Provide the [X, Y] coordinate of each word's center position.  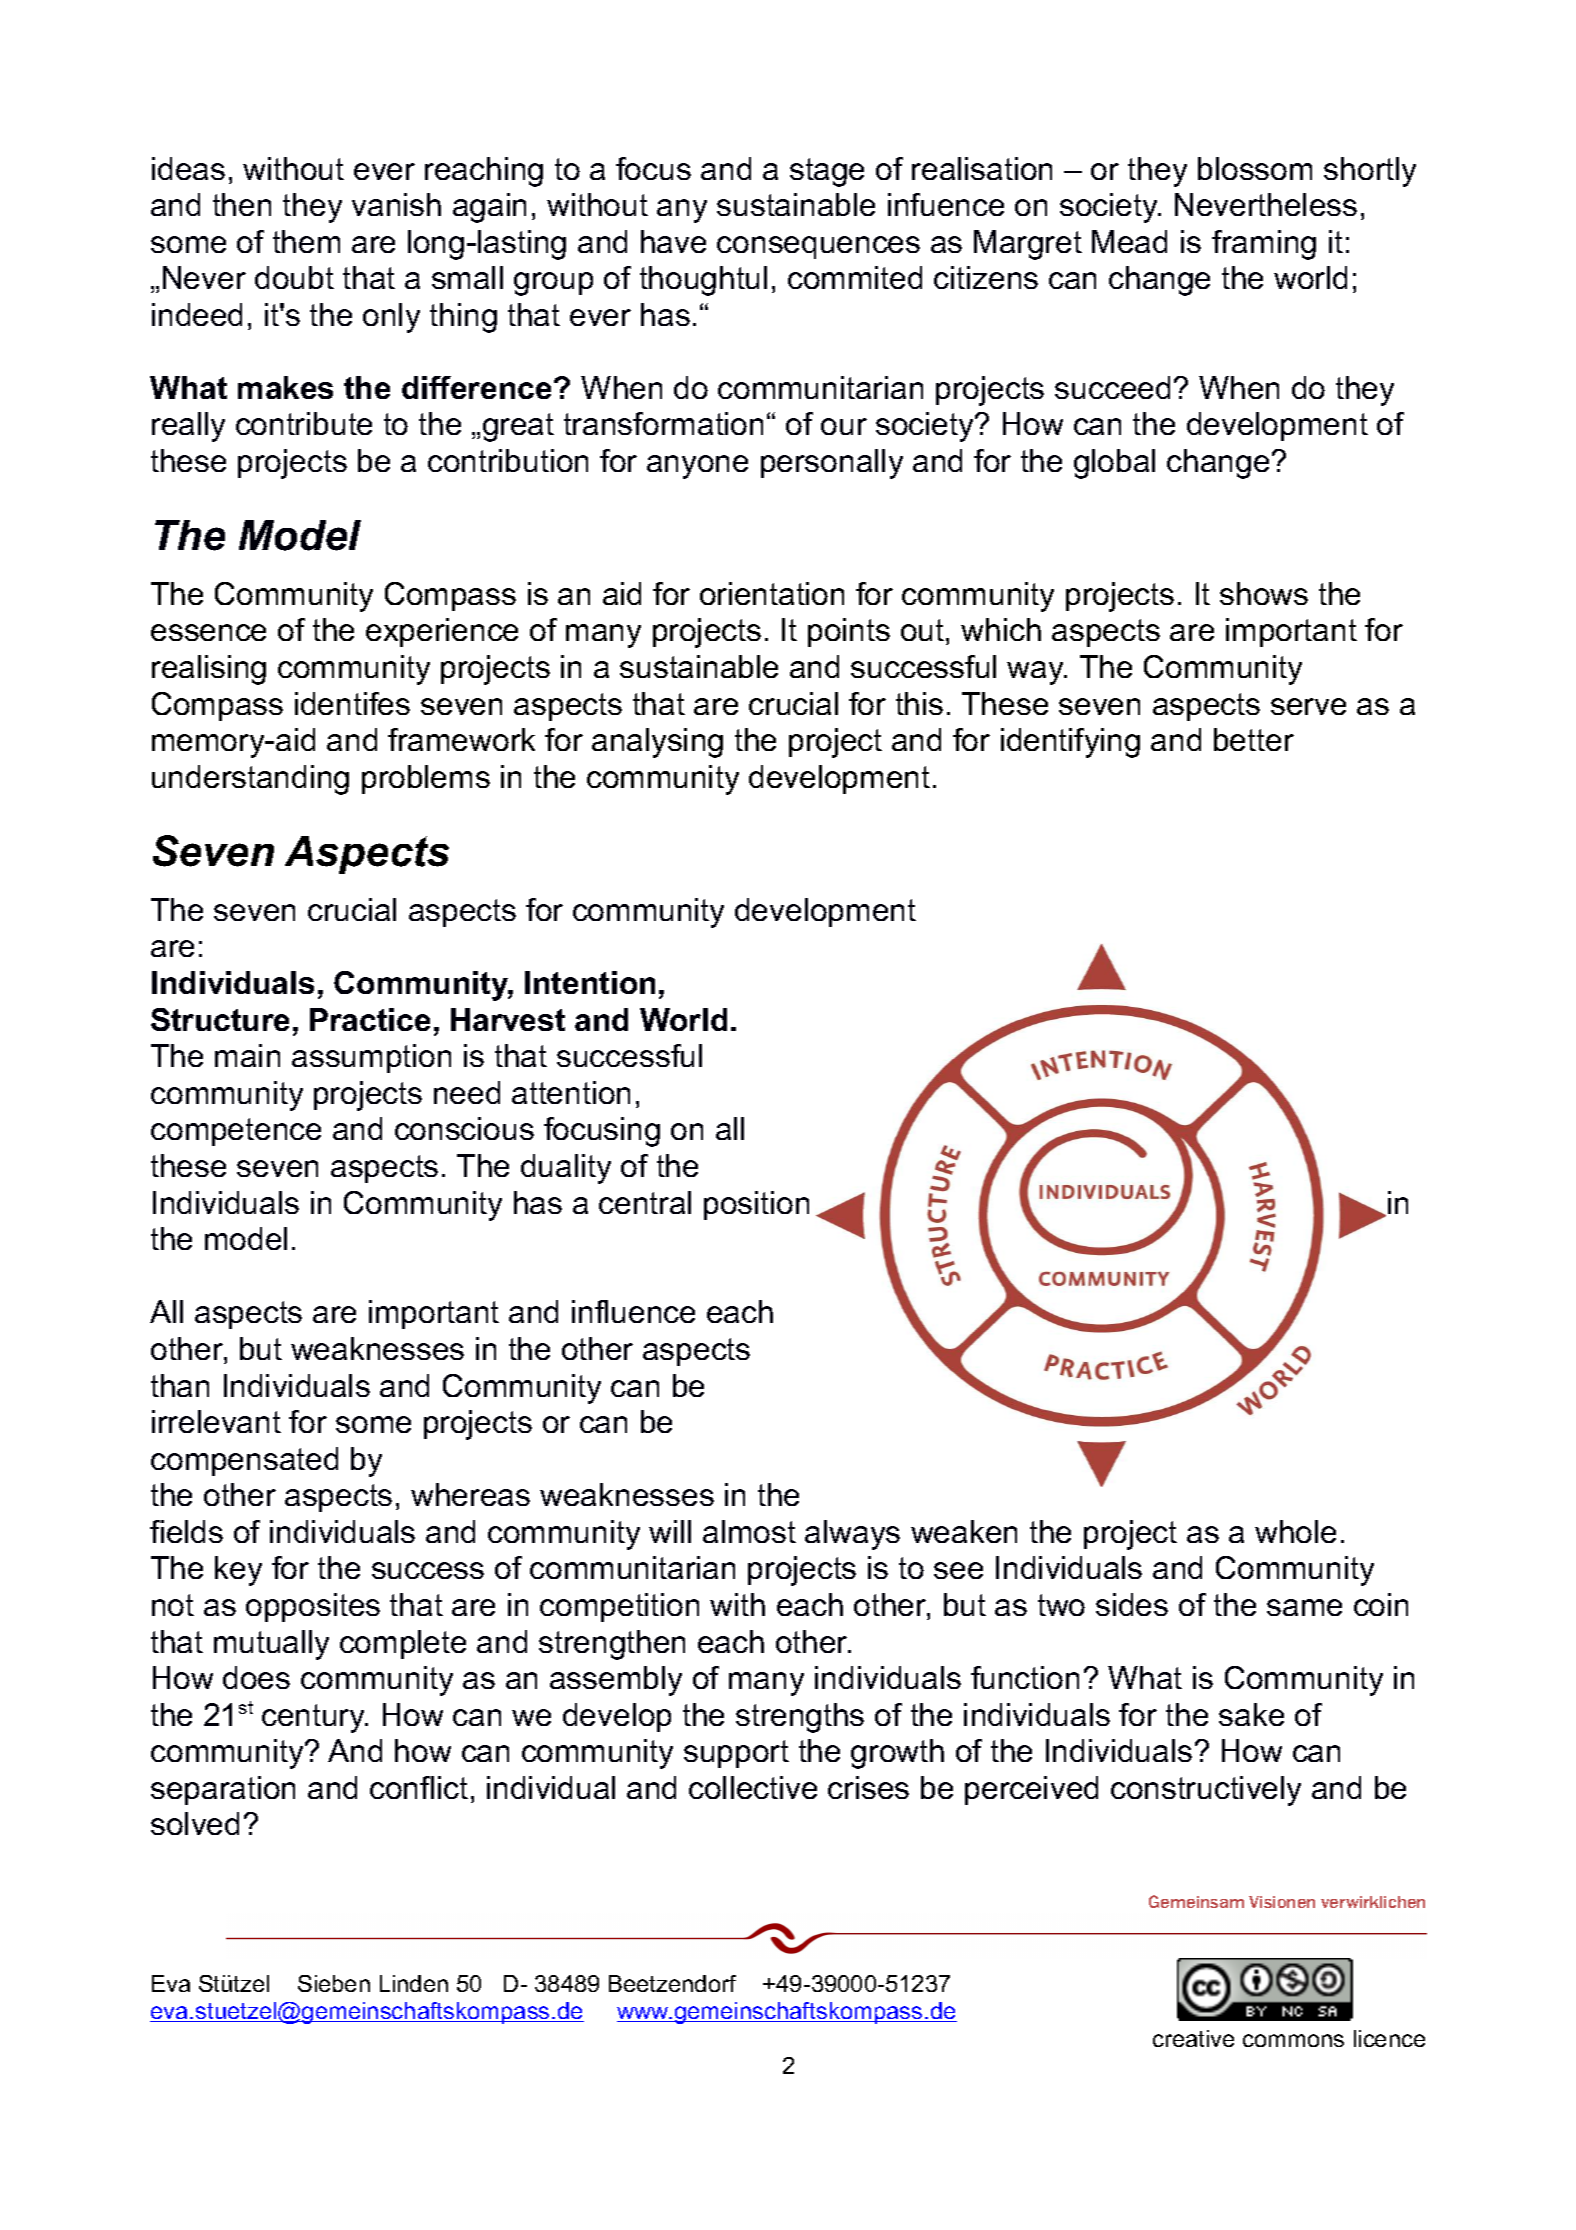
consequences [818, 247]
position [756, 1205]
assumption [371, 1058]
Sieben [334, 1983]
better [1254, 739]
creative [1193, 2038]
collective [753, 1787]
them [306, 241]
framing [1264, 245]
